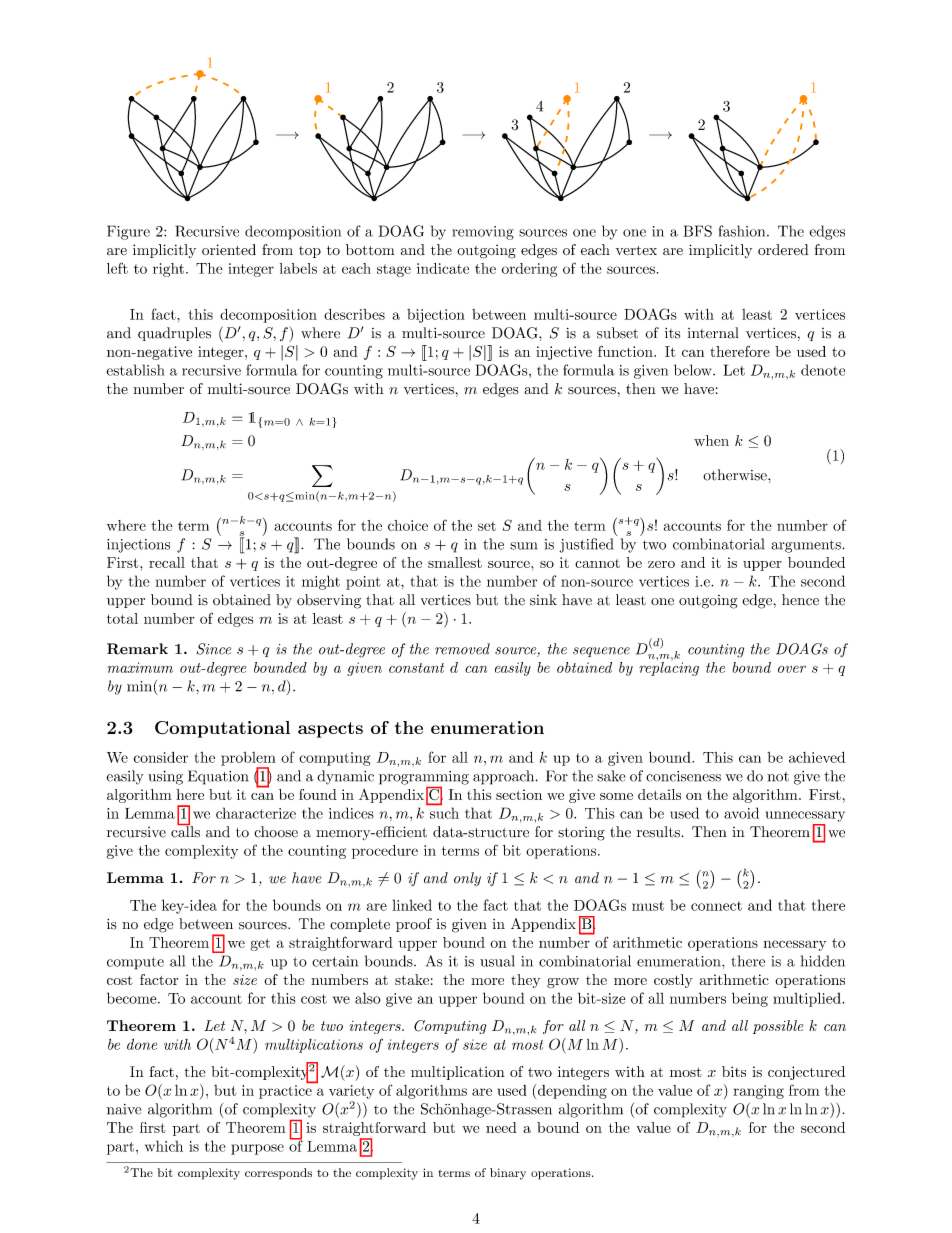 The width and height of the image is (952, 1233). I want to click on oriented, so click(229, 249).
